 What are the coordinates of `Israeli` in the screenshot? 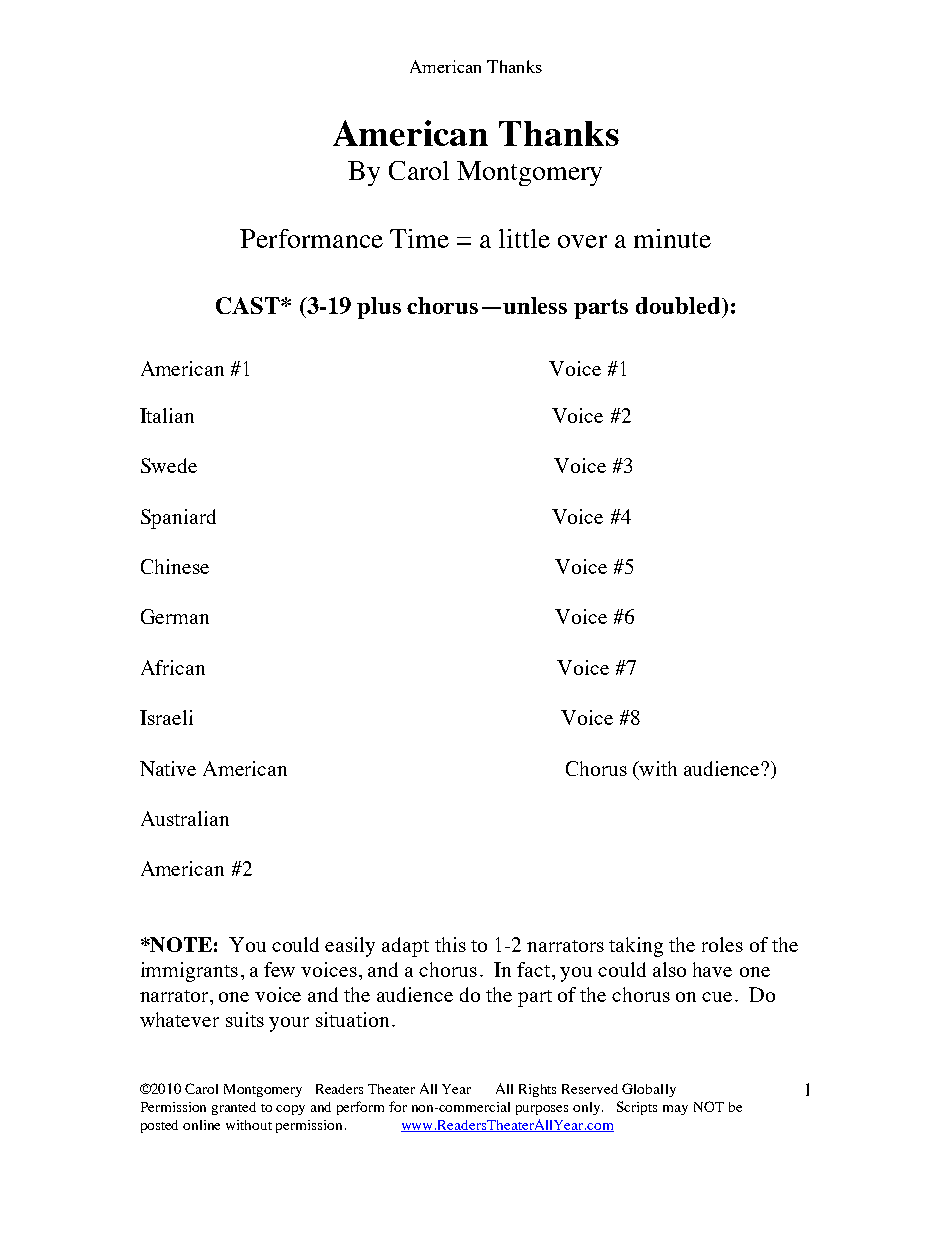 It's located at (166, 717).
